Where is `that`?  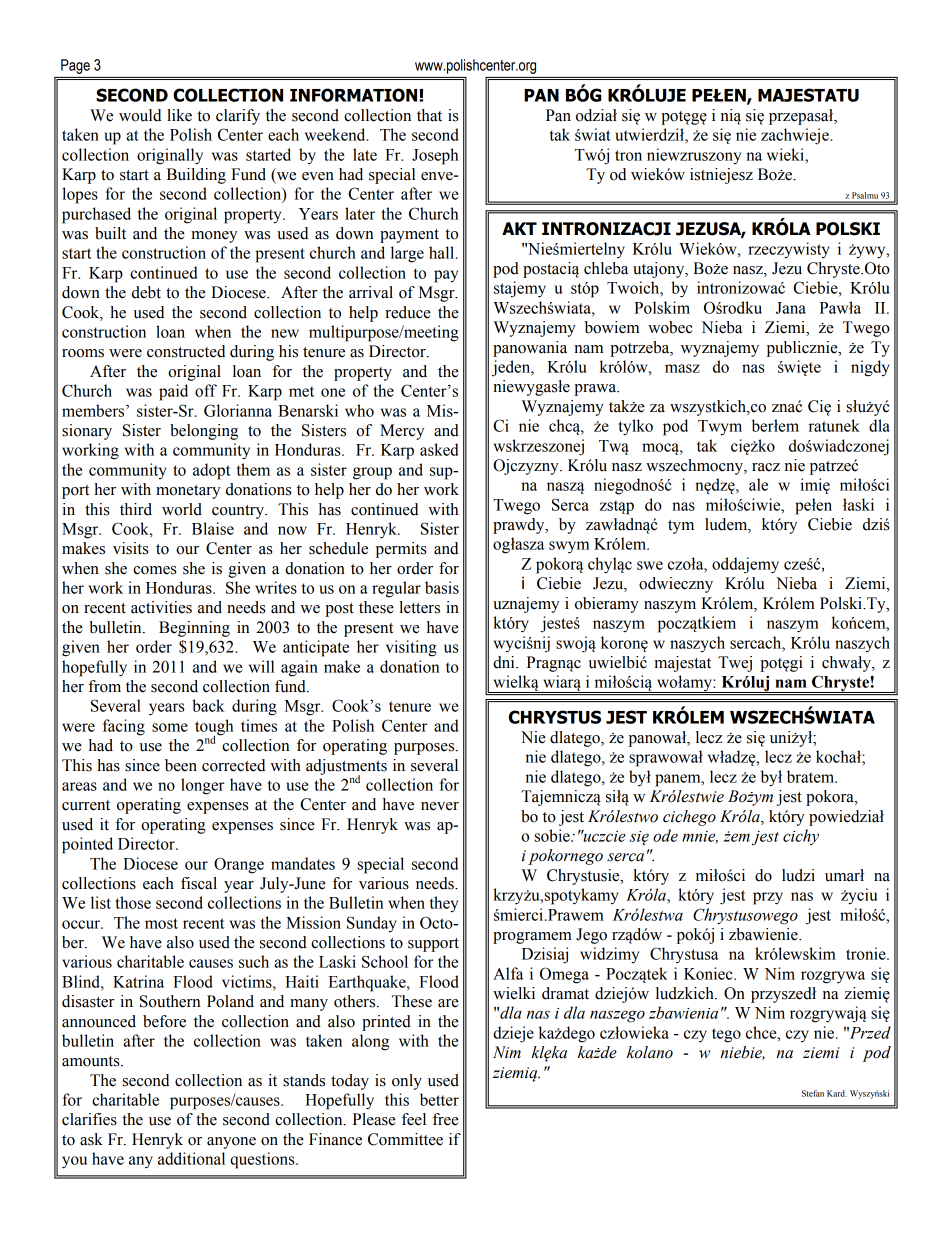 that is located at coordinates (429, 115).
